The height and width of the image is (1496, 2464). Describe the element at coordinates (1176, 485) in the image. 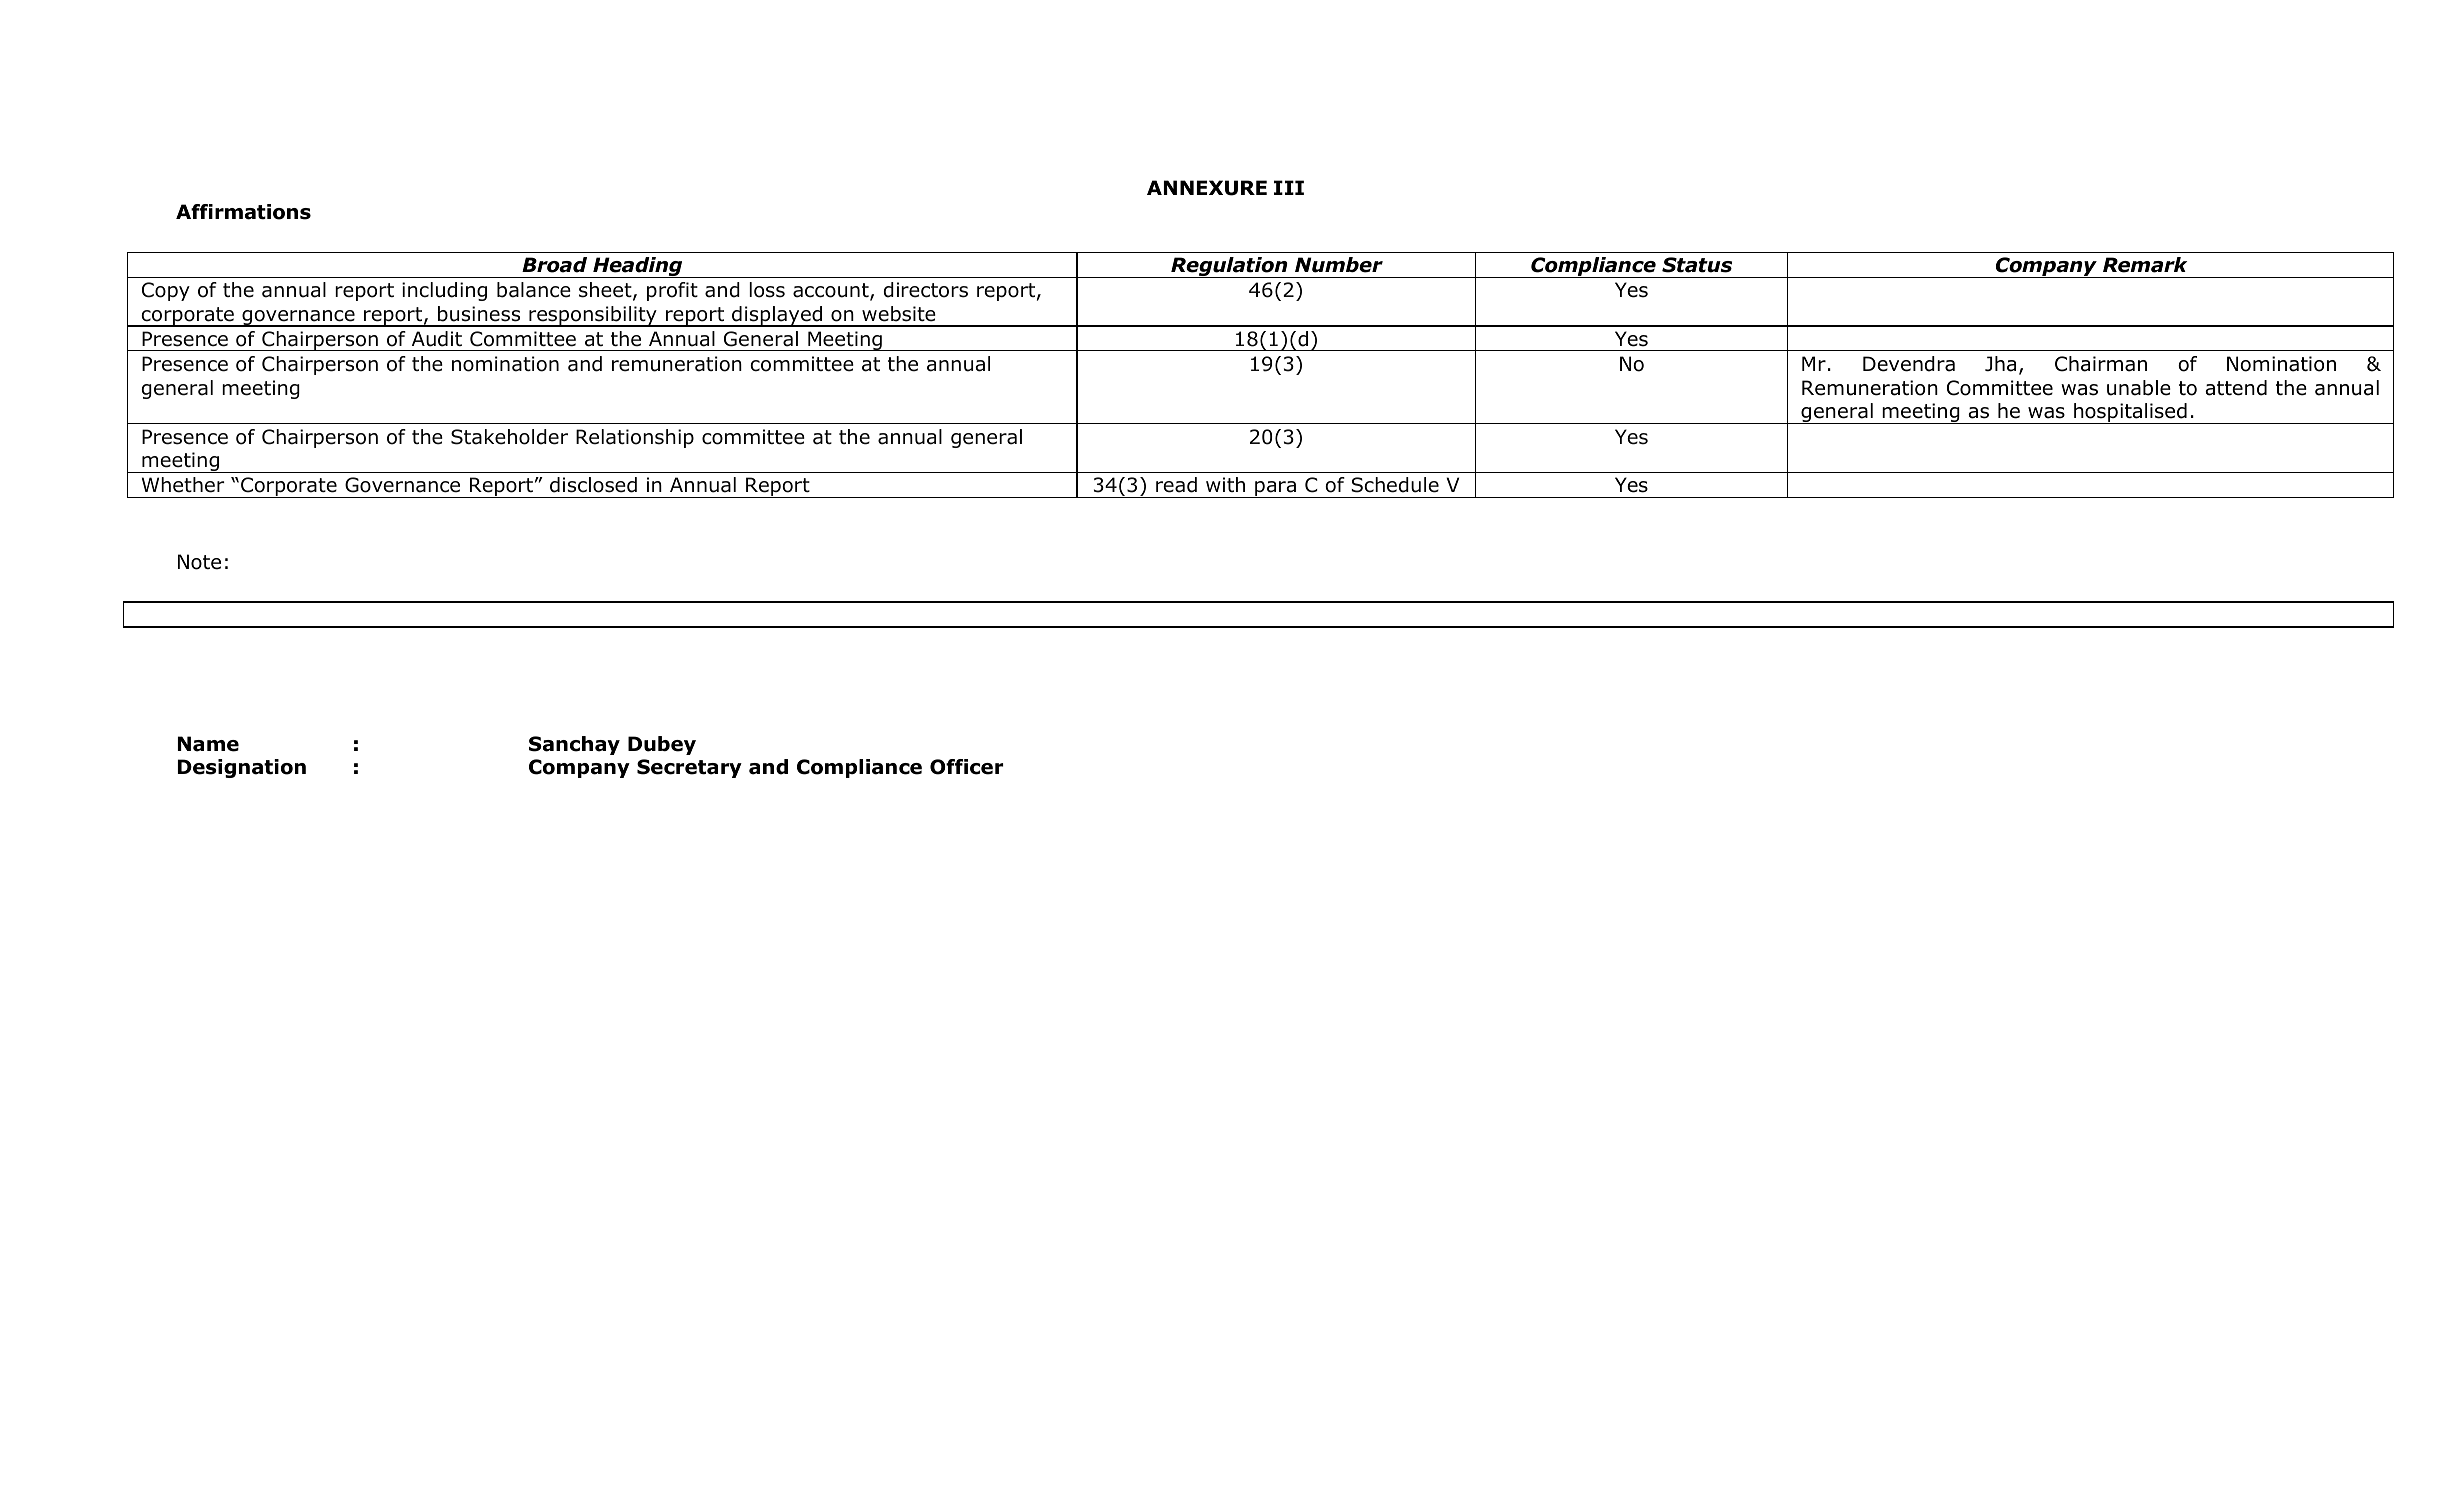

I see `read` at that location.
